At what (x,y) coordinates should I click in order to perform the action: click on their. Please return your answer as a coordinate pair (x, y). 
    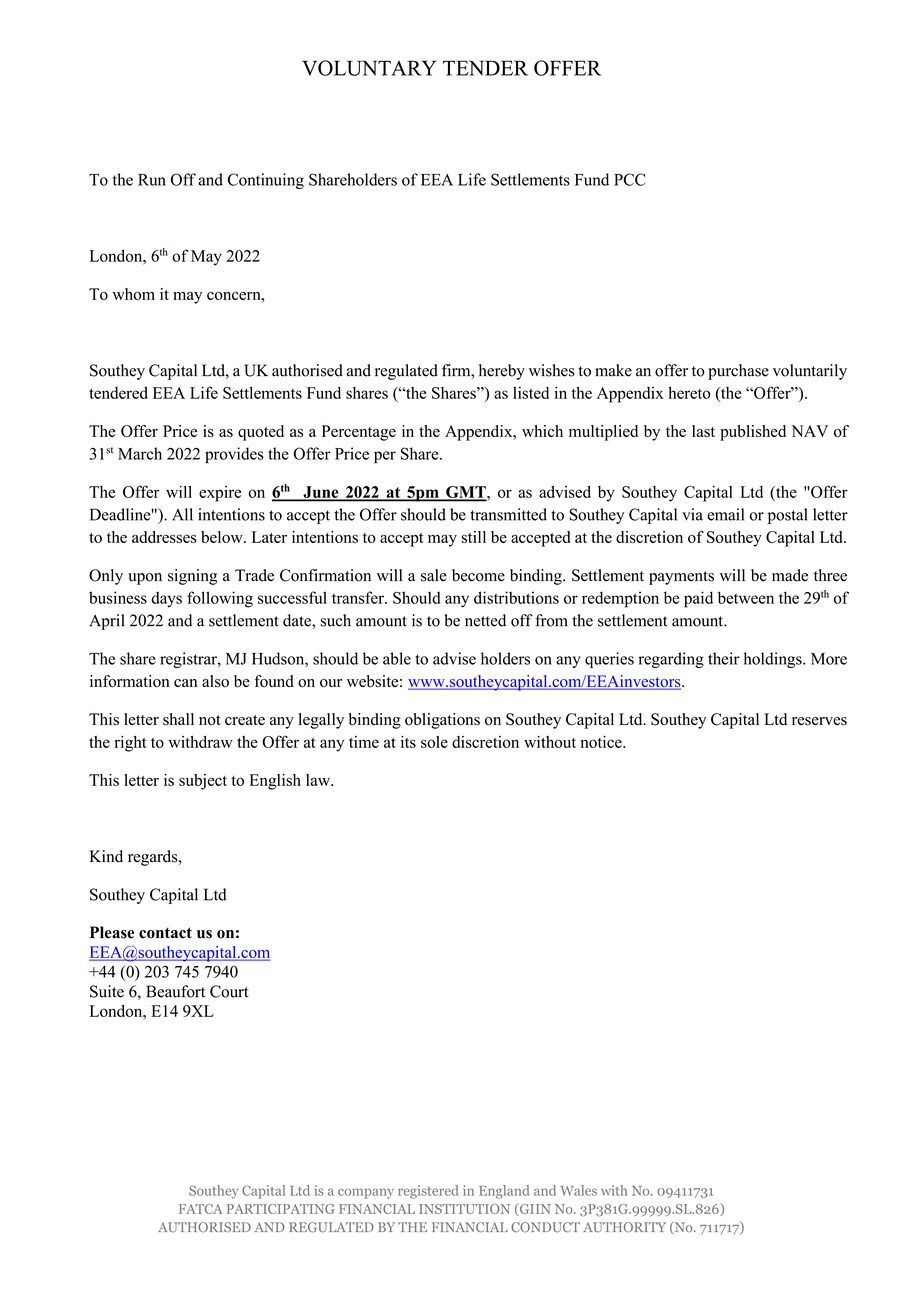
    Looking at the image, I should click on (723, 658).
